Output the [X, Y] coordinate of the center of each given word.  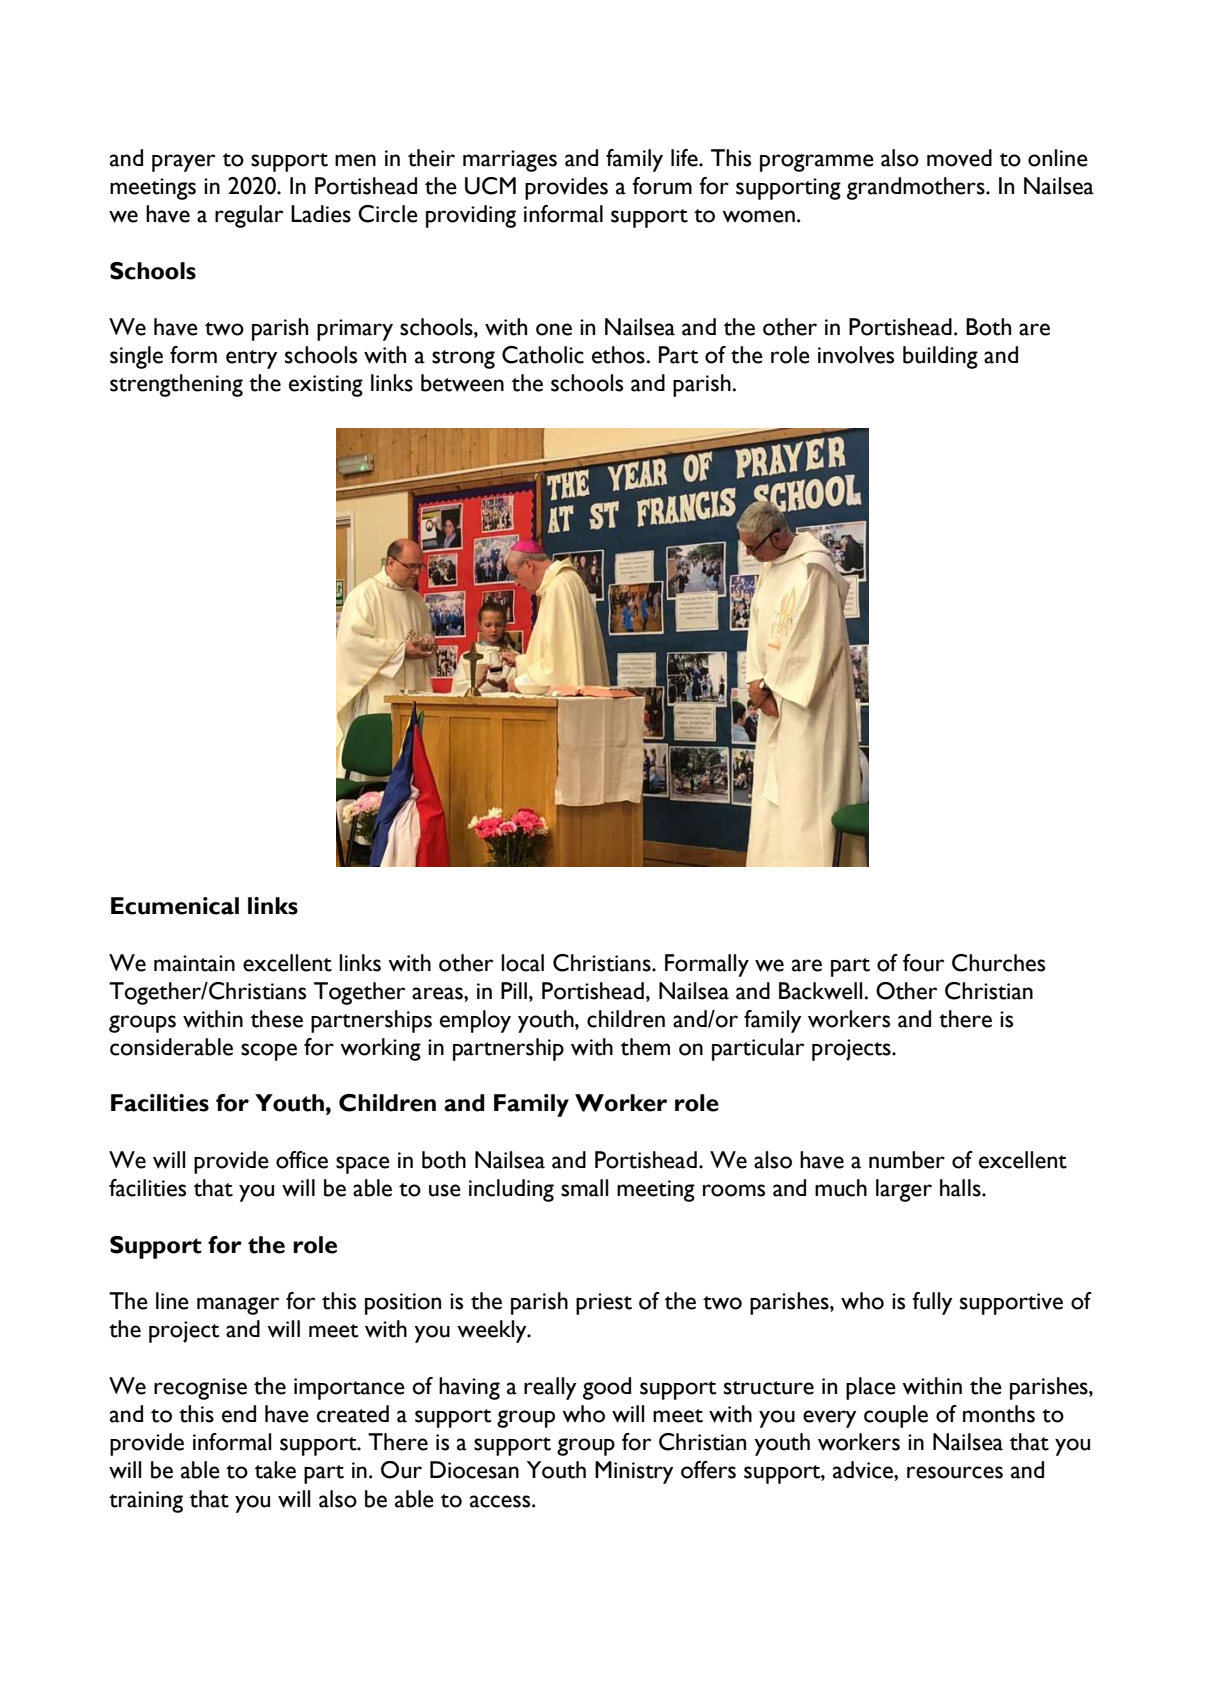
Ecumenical [175, 906]
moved [959, 158]
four [923, 963]
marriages [510, 161]
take [275, 1470]
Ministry [634, 1472]
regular [249, 216]
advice [864, 1470]
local [522, 963]
